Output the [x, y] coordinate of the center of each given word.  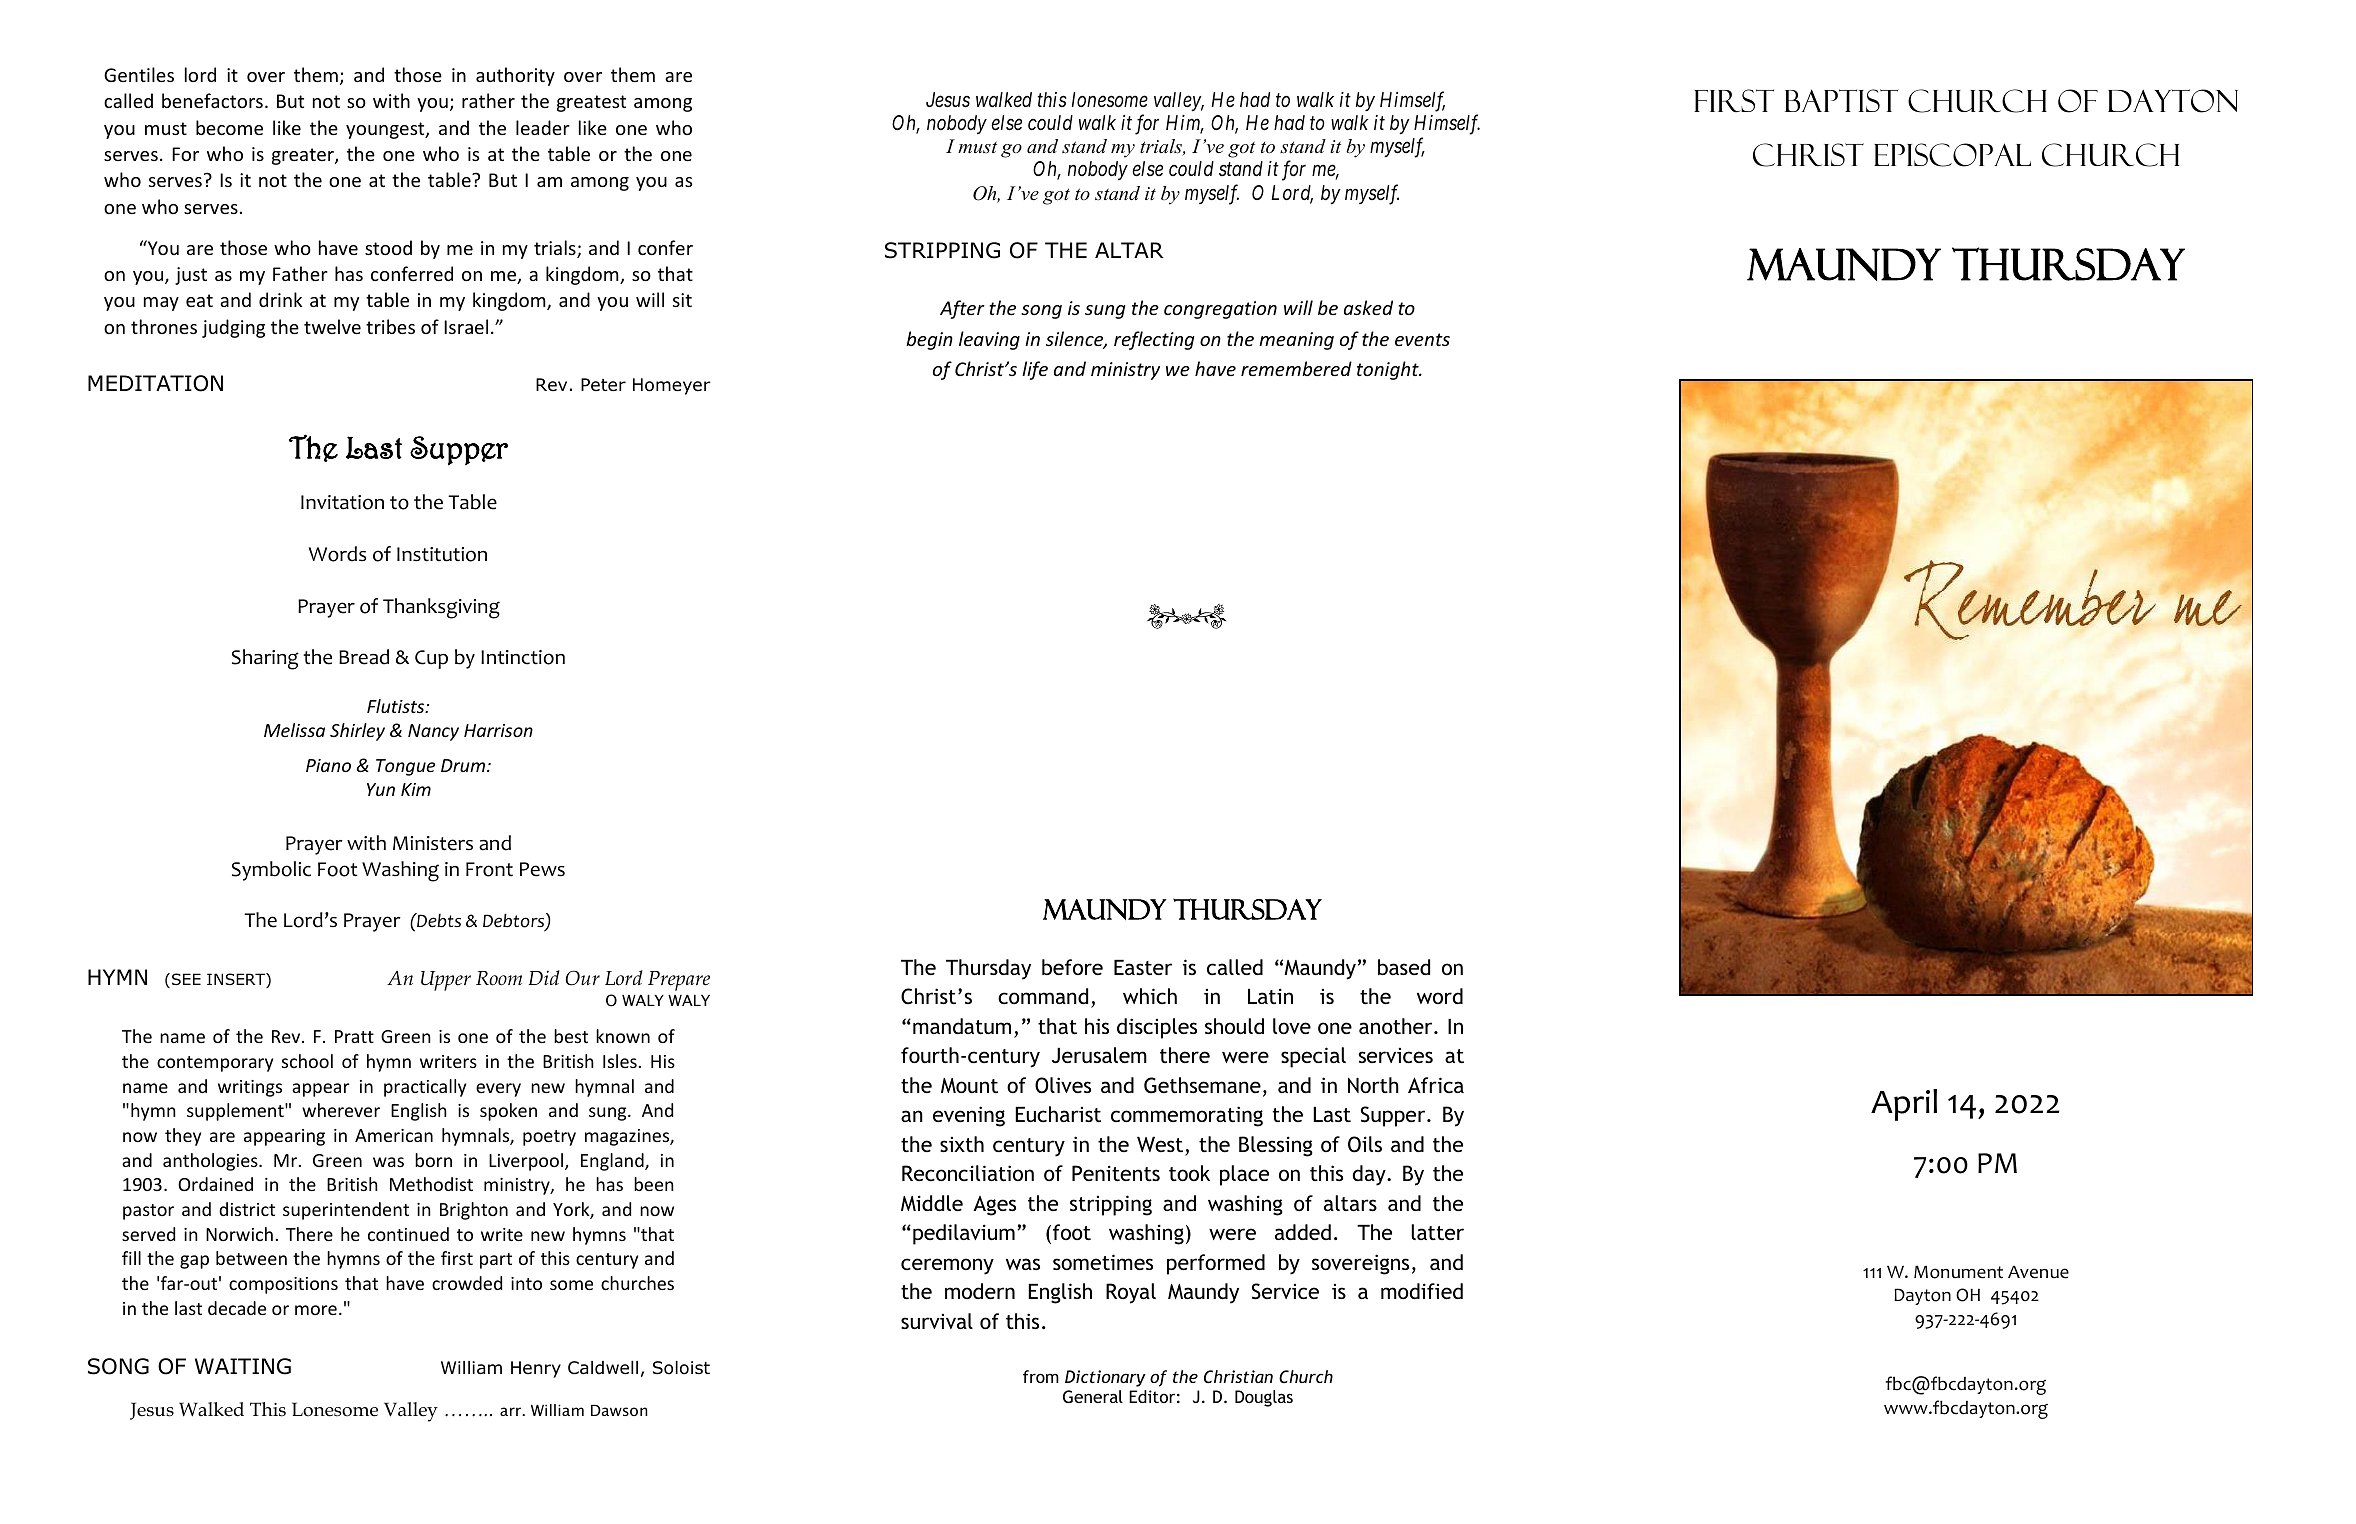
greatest [591, 103]
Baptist [1842, 100]
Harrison [498, 730]
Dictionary [1105, 1378]
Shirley [357, 732]
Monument [1958, 1272]
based [1404, 967]
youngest [386, 130]
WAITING [243, 1366]
